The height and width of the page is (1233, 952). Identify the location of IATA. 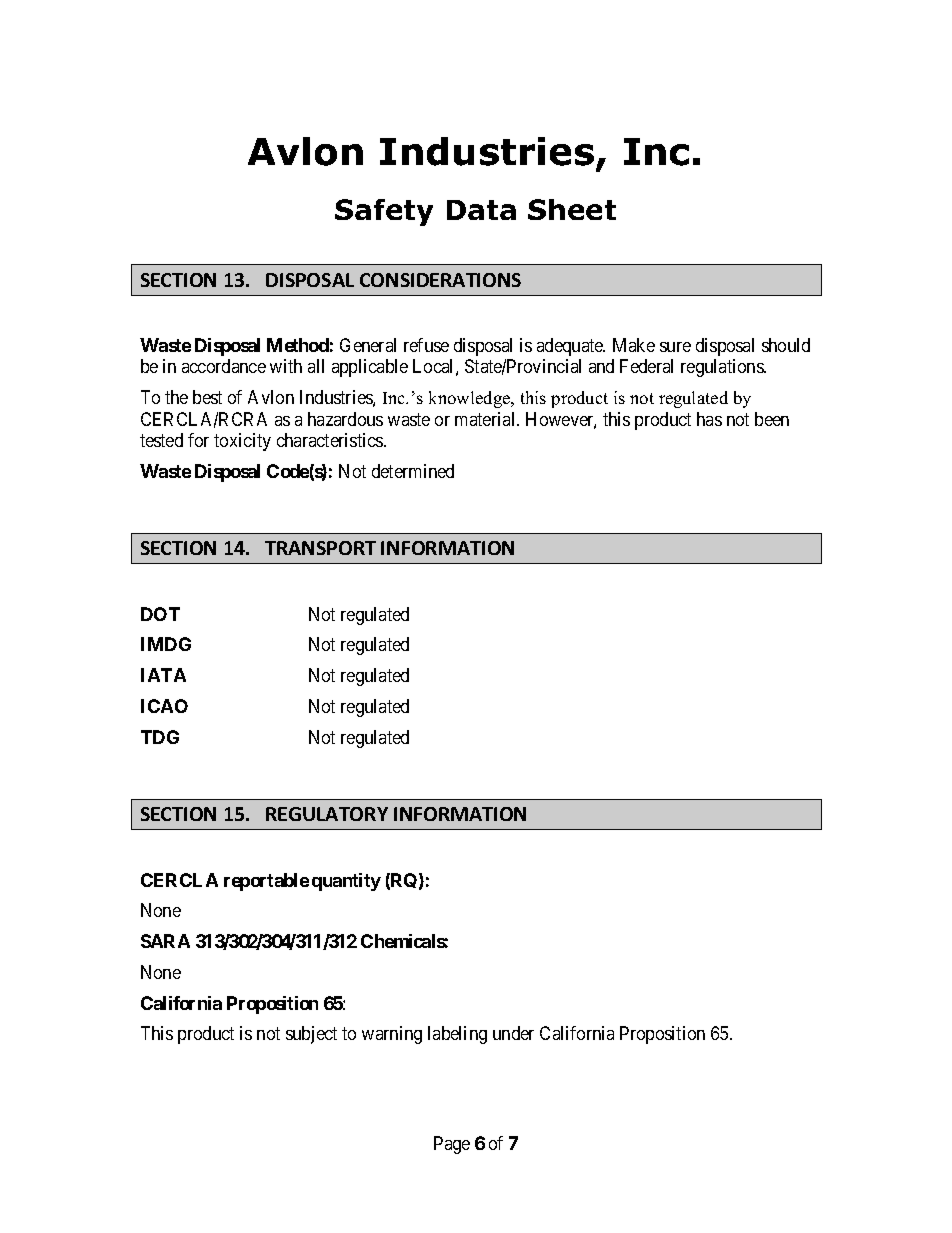
(163, 675).
